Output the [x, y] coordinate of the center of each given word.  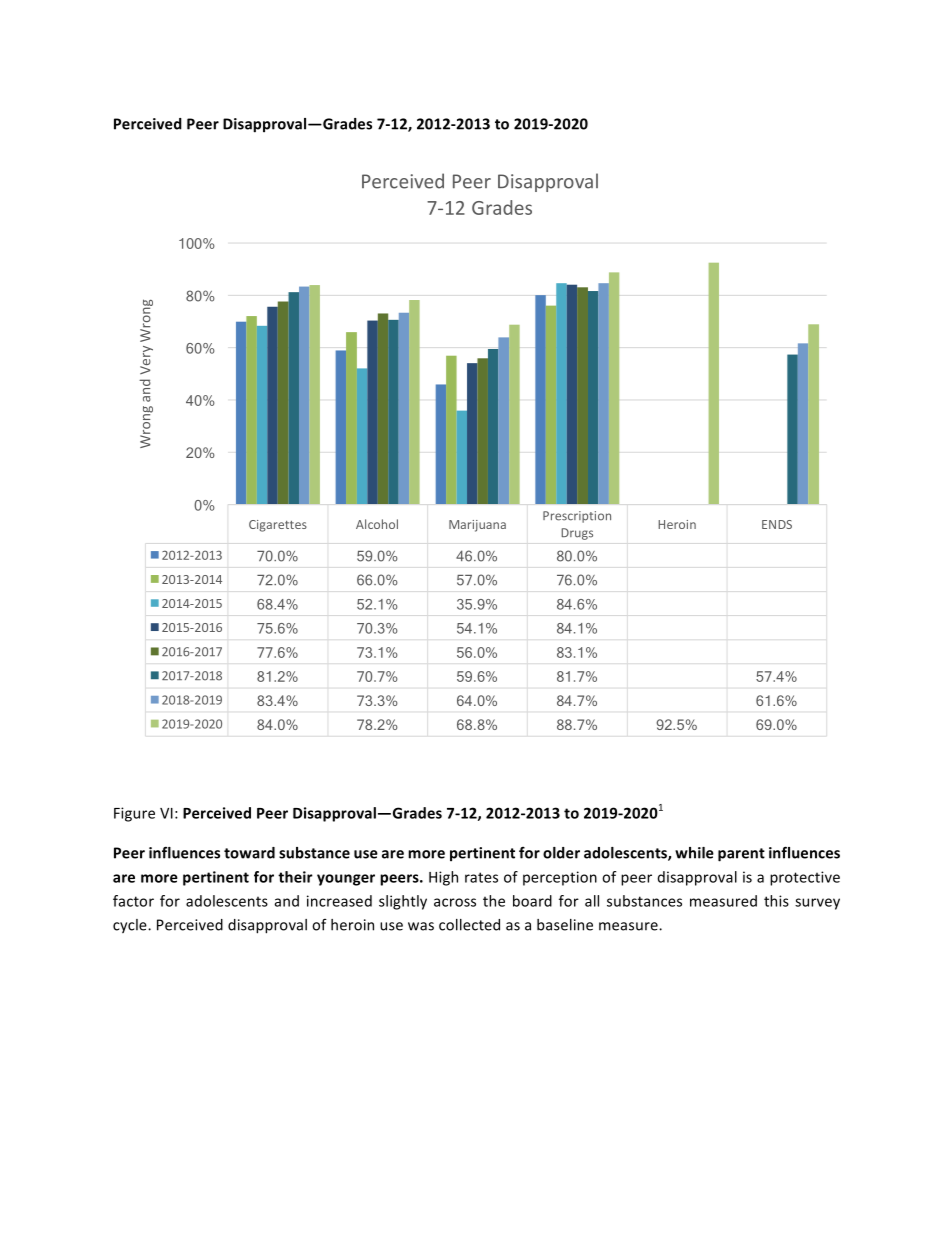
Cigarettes [278, 526]
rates [481, 877]
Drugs [577, 534]
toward [249, 853]
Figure [134, 814]
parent [741, 855]
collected [469, 925]
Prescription [577, 517]
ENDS [777, 524]
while [694, 853]
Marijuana [477, 526]
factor [133, 901]
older [561, 853]
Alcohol [377, 524]
